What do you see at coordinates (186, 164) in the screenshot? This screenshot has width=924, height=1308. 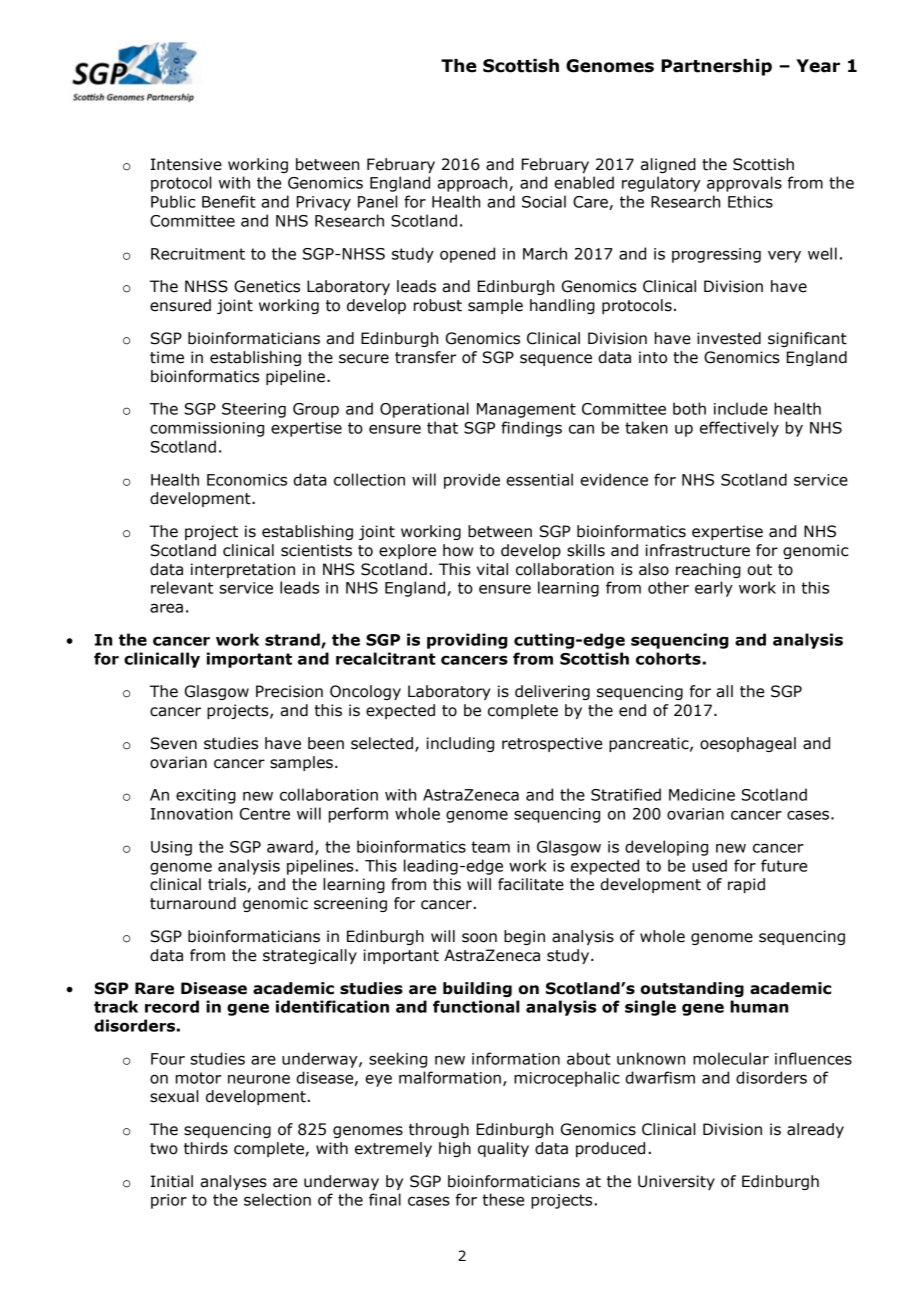 I see `Intensive` at bounding box center [186, 164].
